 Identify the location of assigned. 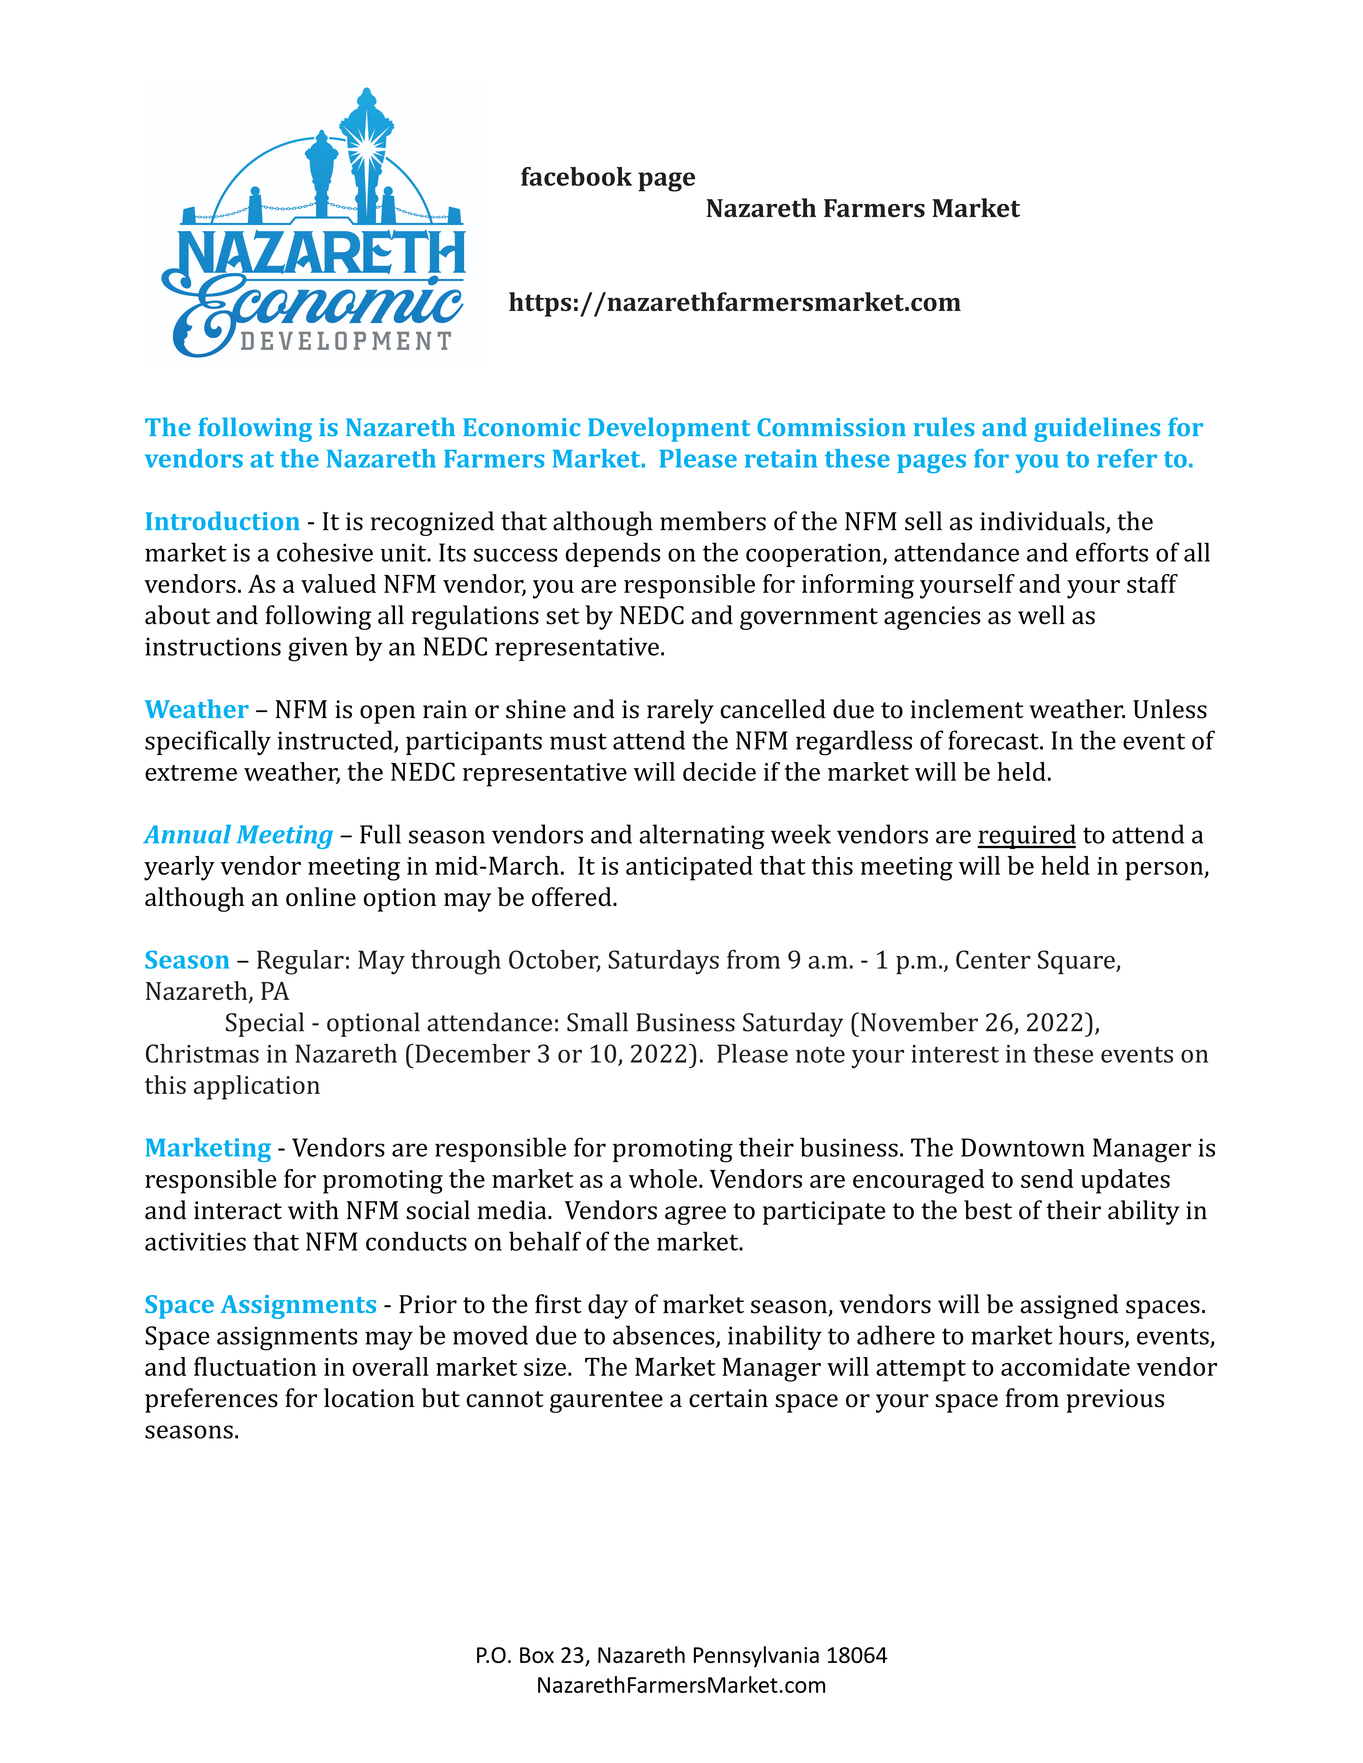
(1069, 1306).
